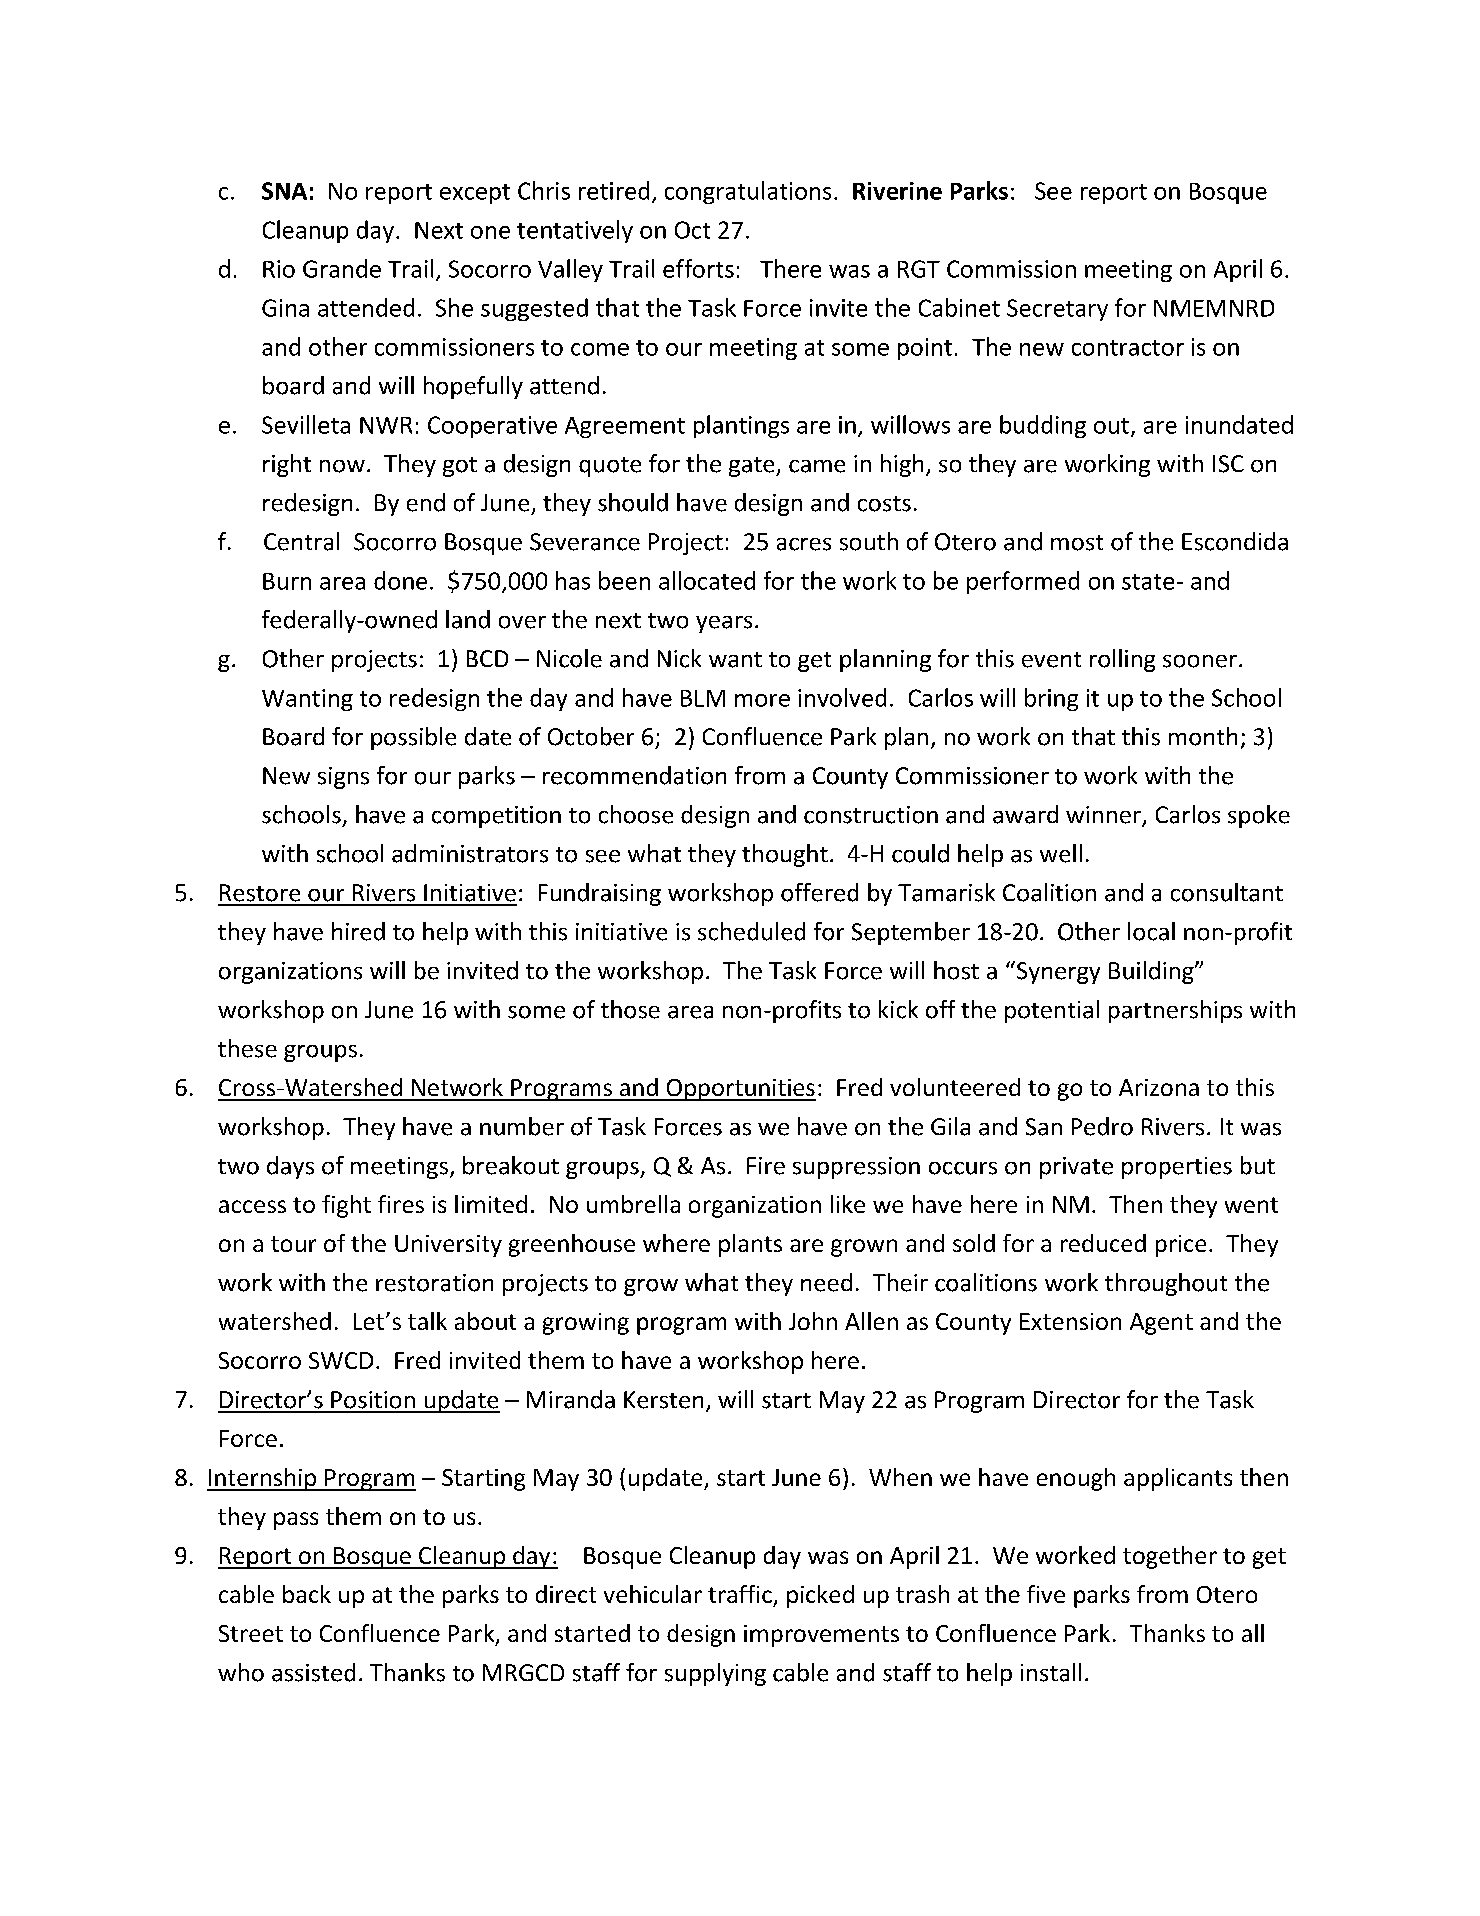 This screenshot has height=1916, width=1480. Describe the element at coordinates (1122, 660) in the screenshot. I see `rolling` at that location.
